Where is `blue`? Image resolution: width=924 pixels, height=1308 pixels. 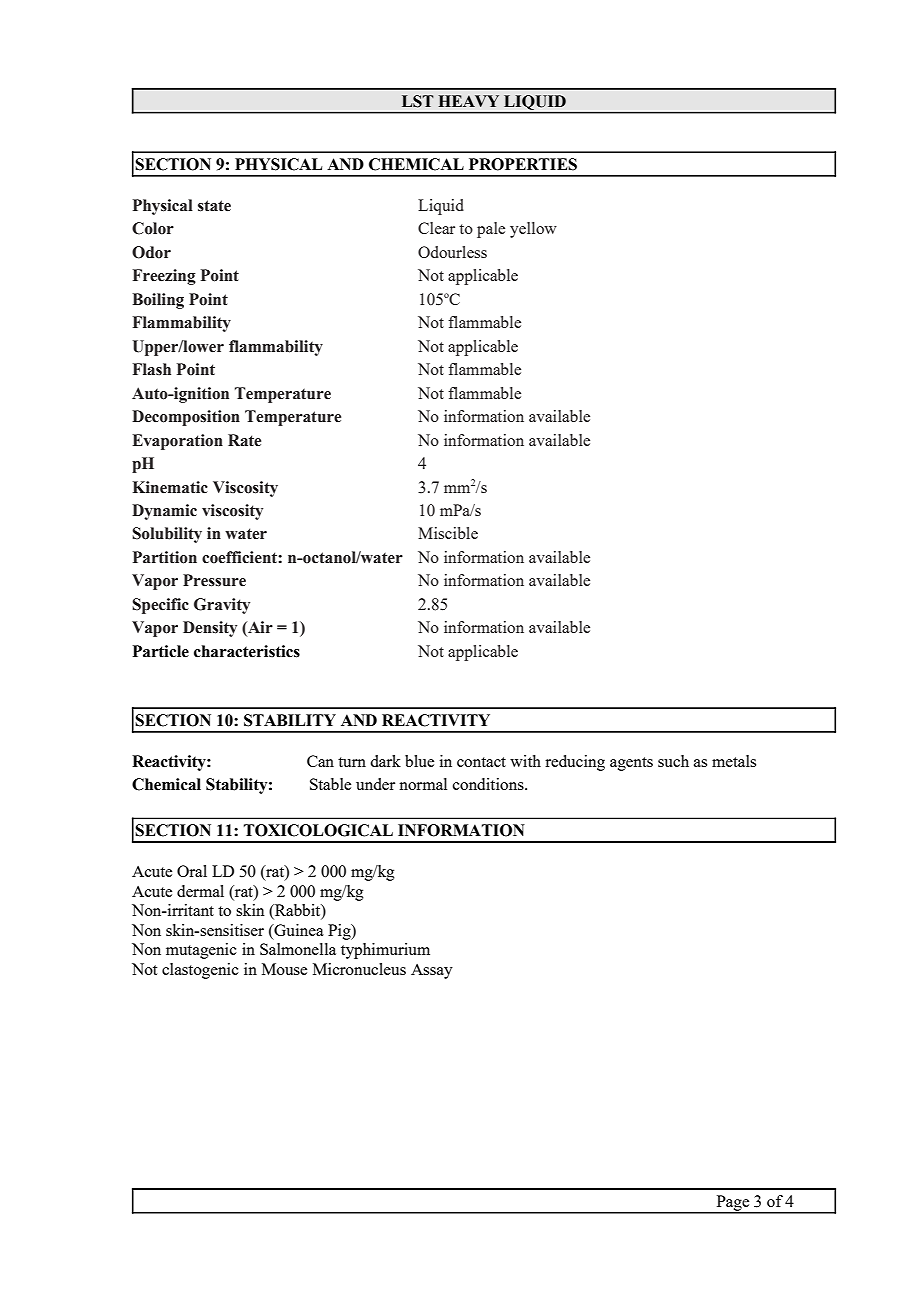
blue is located at coordinates (419, 761).
